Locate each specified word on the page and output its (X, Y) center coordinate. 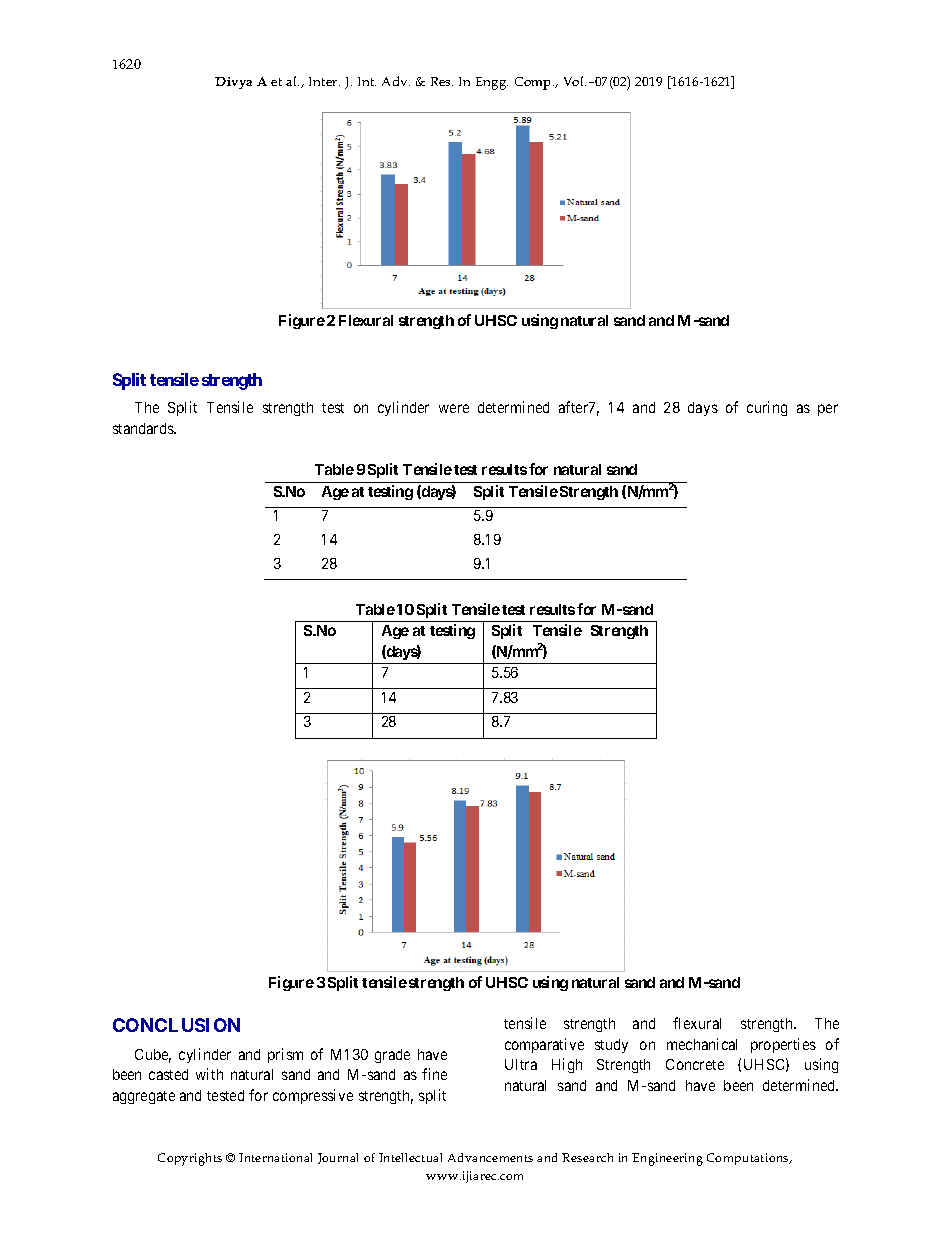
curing (767, 408)
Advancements (490, 1157)
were (454, 408)
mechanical (702, 1044)
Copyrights (190, 1159)
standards (144, 428)
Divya (233, 83)
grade (392, 1056)
